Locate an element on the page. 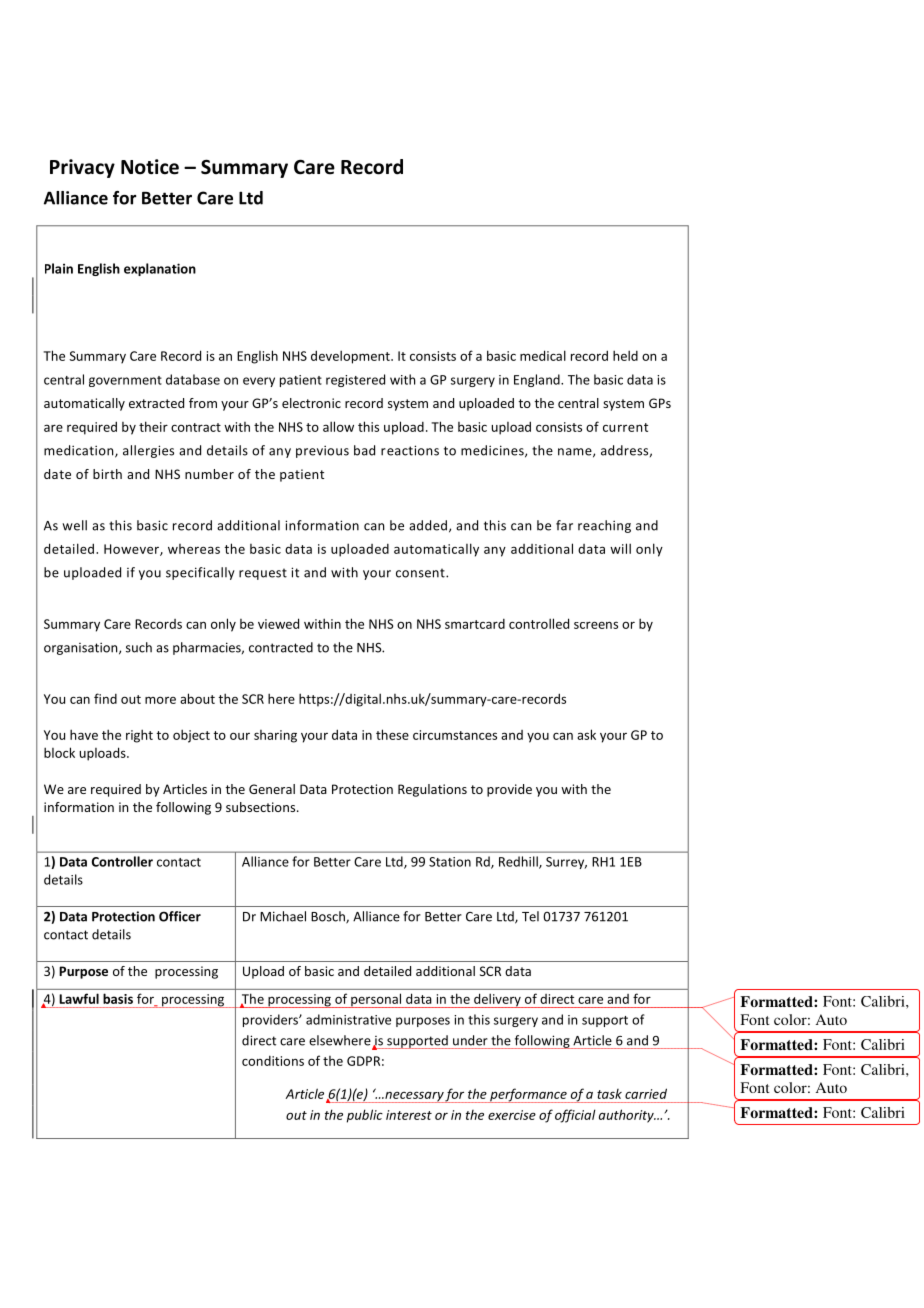 This image has height=1308, width=924. Notice is located at coordinates (150, 167).
